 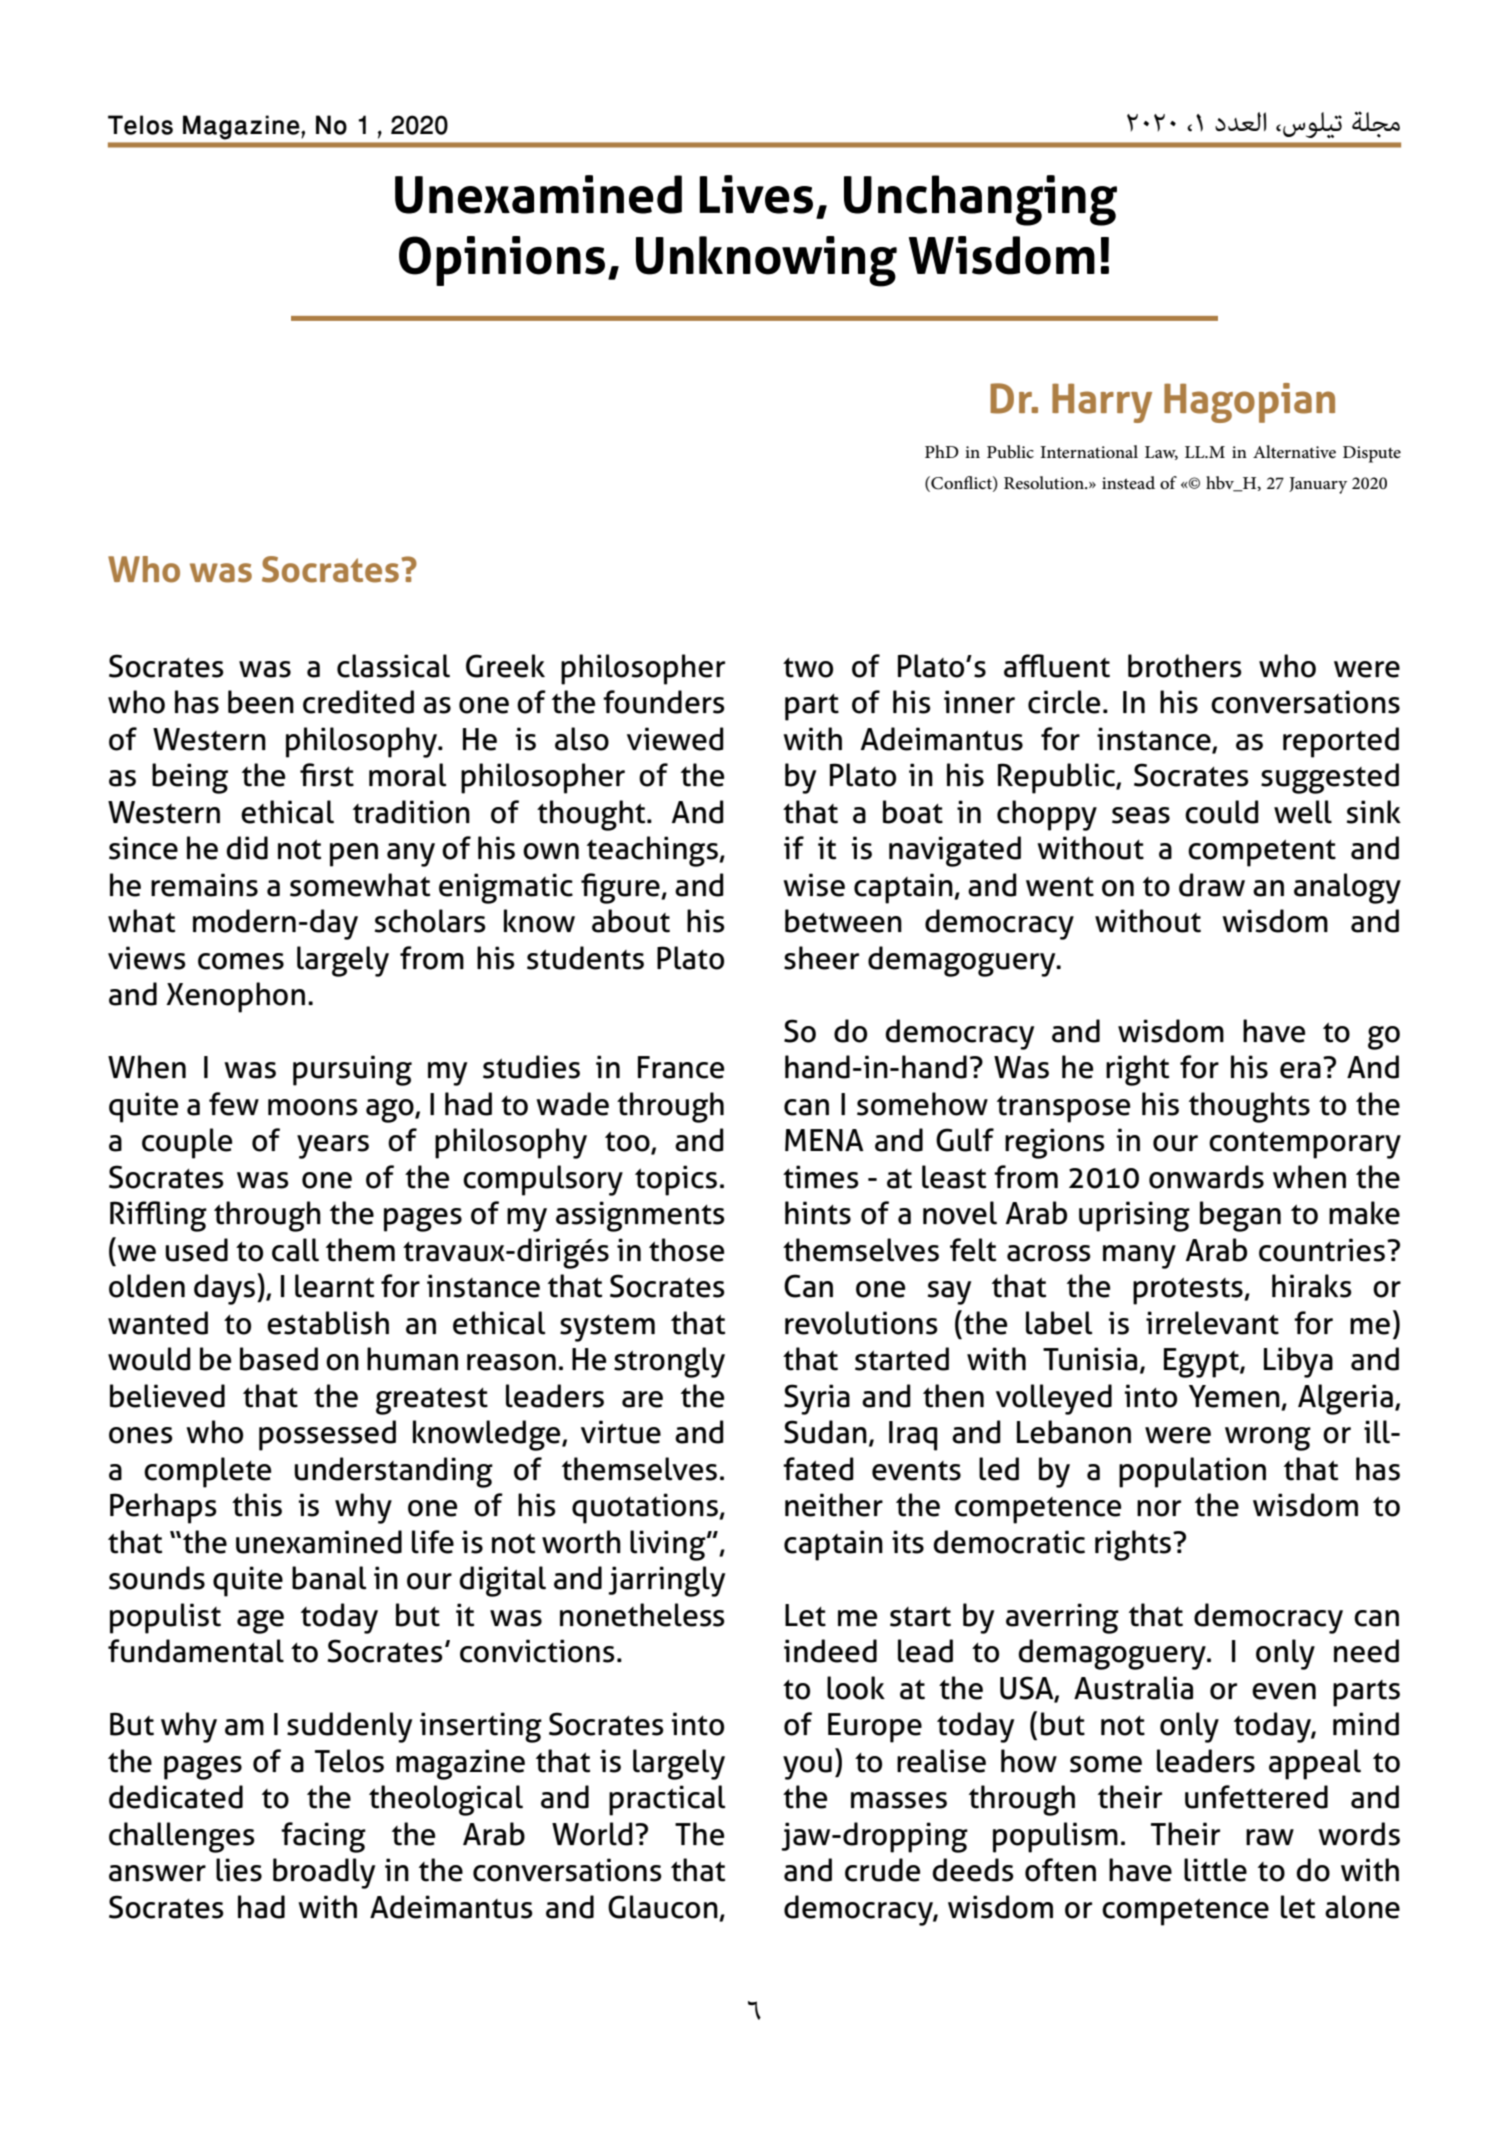 What do you see at coordinates (861, 1323) in the screenshot?
I see `revolutions` at bounding box center [861, 1323].
